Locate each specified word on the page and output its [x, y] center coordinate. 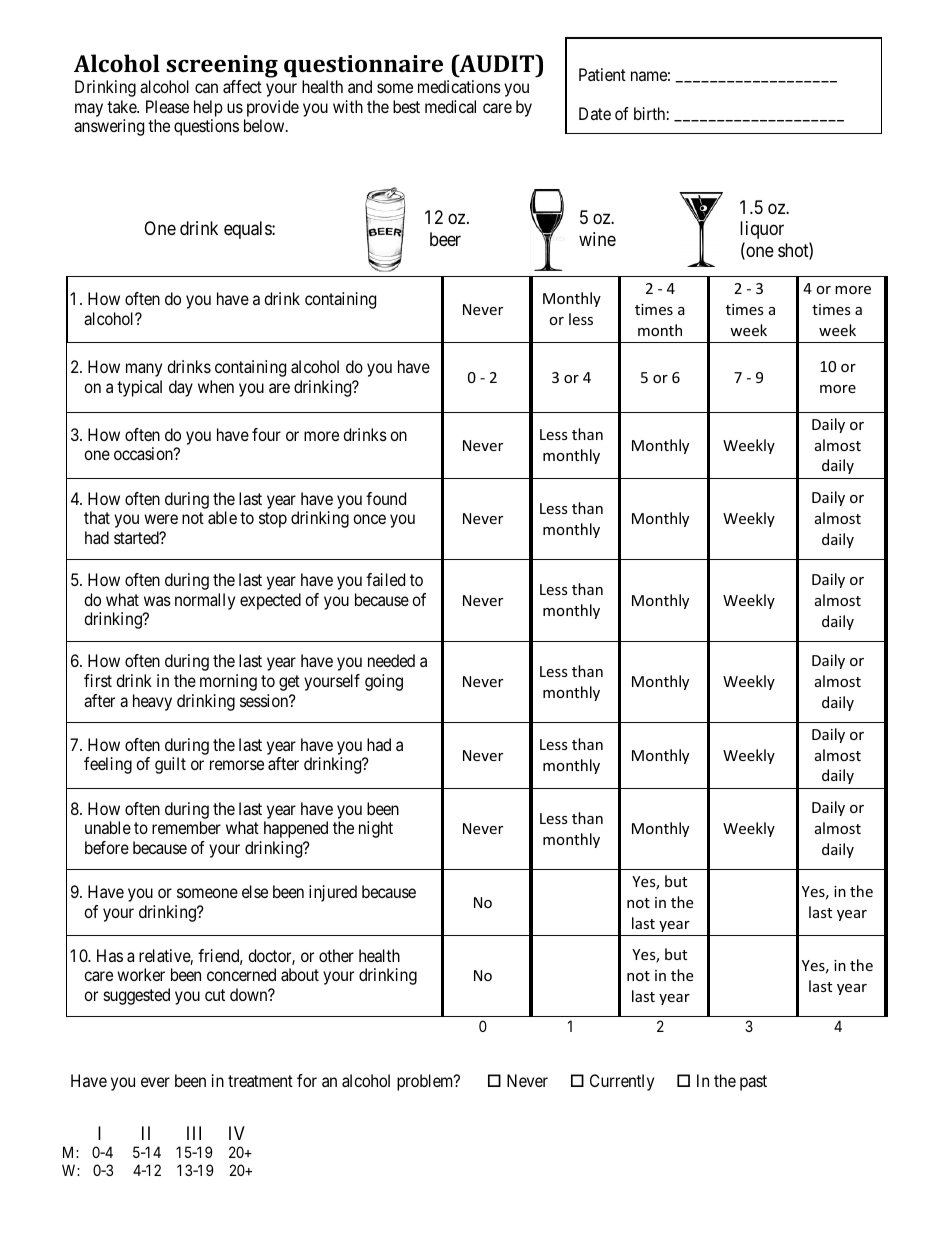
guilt [170, 765]
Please [167, 106]
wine [597, 239]
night [376, 829]
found [386, 498]
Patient [602, 74]
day [181, 388]
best [406, 106]
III [194, 1133]
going [384, 682]
